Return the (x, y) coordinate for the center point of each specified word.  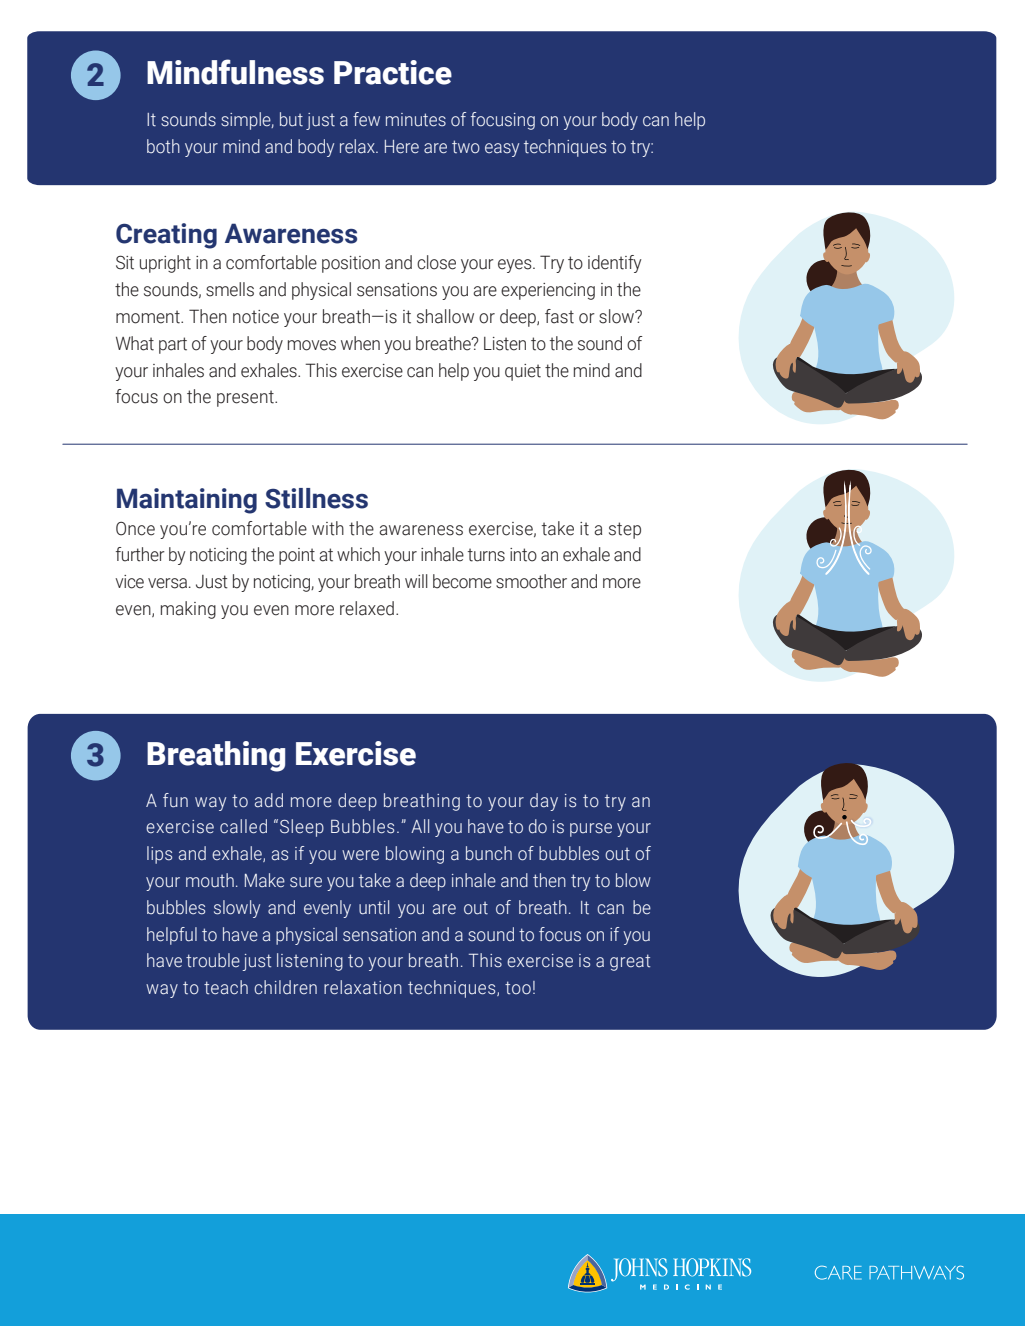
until (374, 907)
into (523, 555)
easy (502, 150)
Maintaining (187, 501)
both (163, 146)
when (360, 343)
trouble (213, 960)
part (173, 345)
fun (175, 800)
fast (559, 316)
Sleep (302, 828)
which (358, 554)
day (544, 802)
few (366, 119)
